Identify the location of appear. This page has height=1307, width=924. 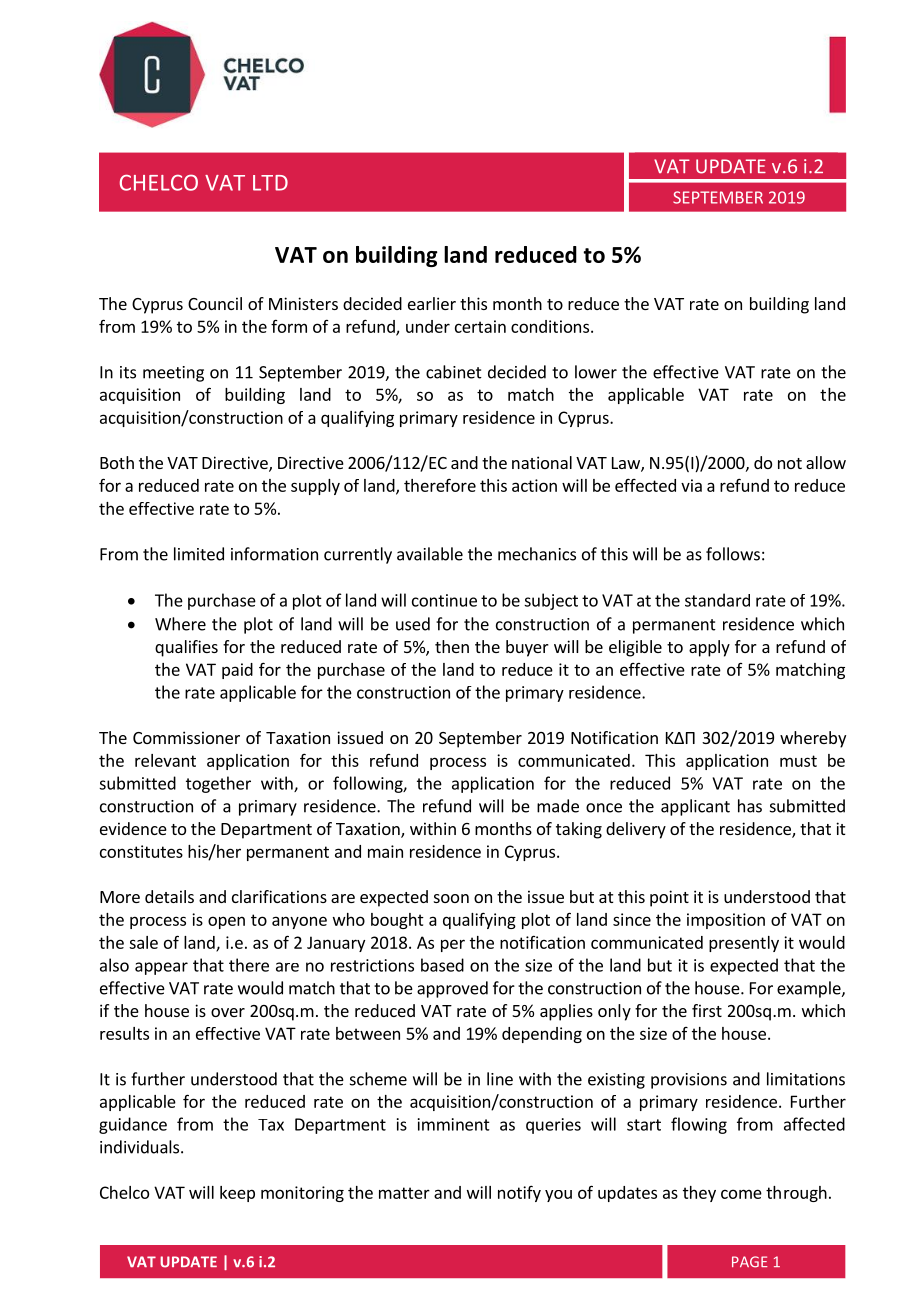
(161, 968).
